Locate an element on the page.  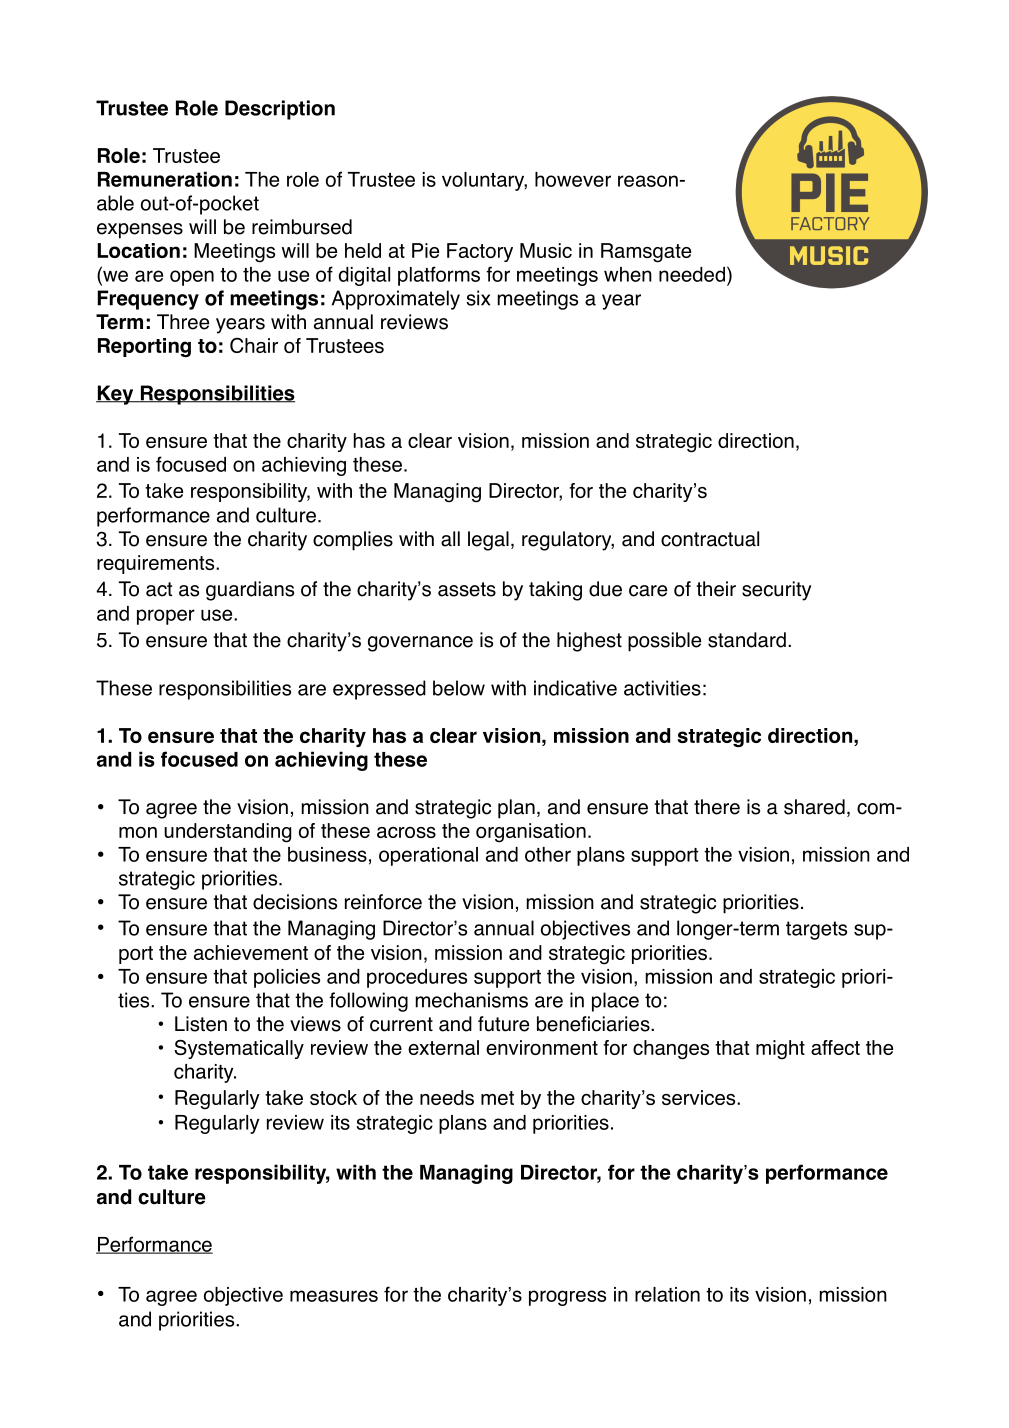
Listen is located at coordinates (201, 1024).
